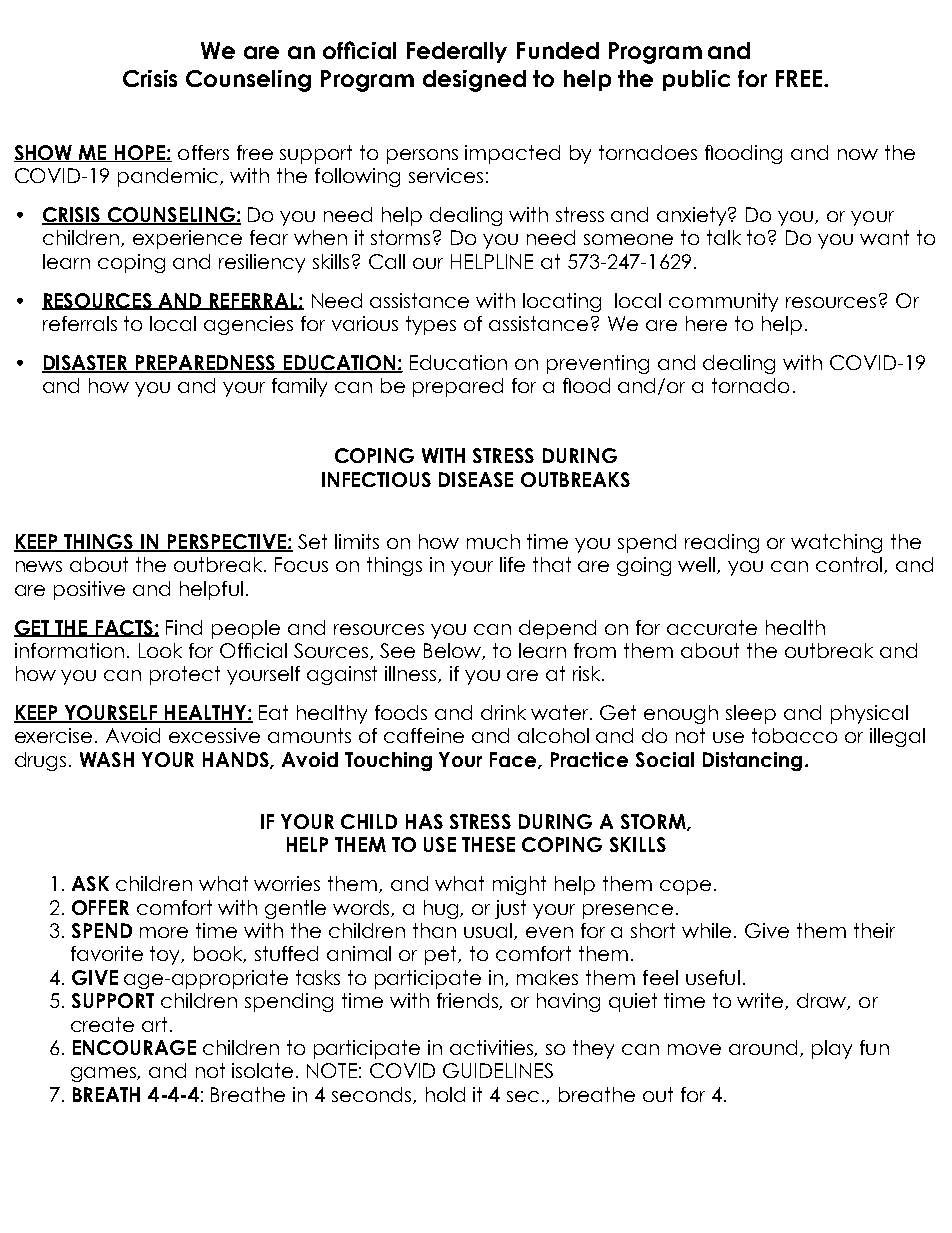  Describe the element at coordinates (696, 80) in the screenshot. I see `public` at that location.
